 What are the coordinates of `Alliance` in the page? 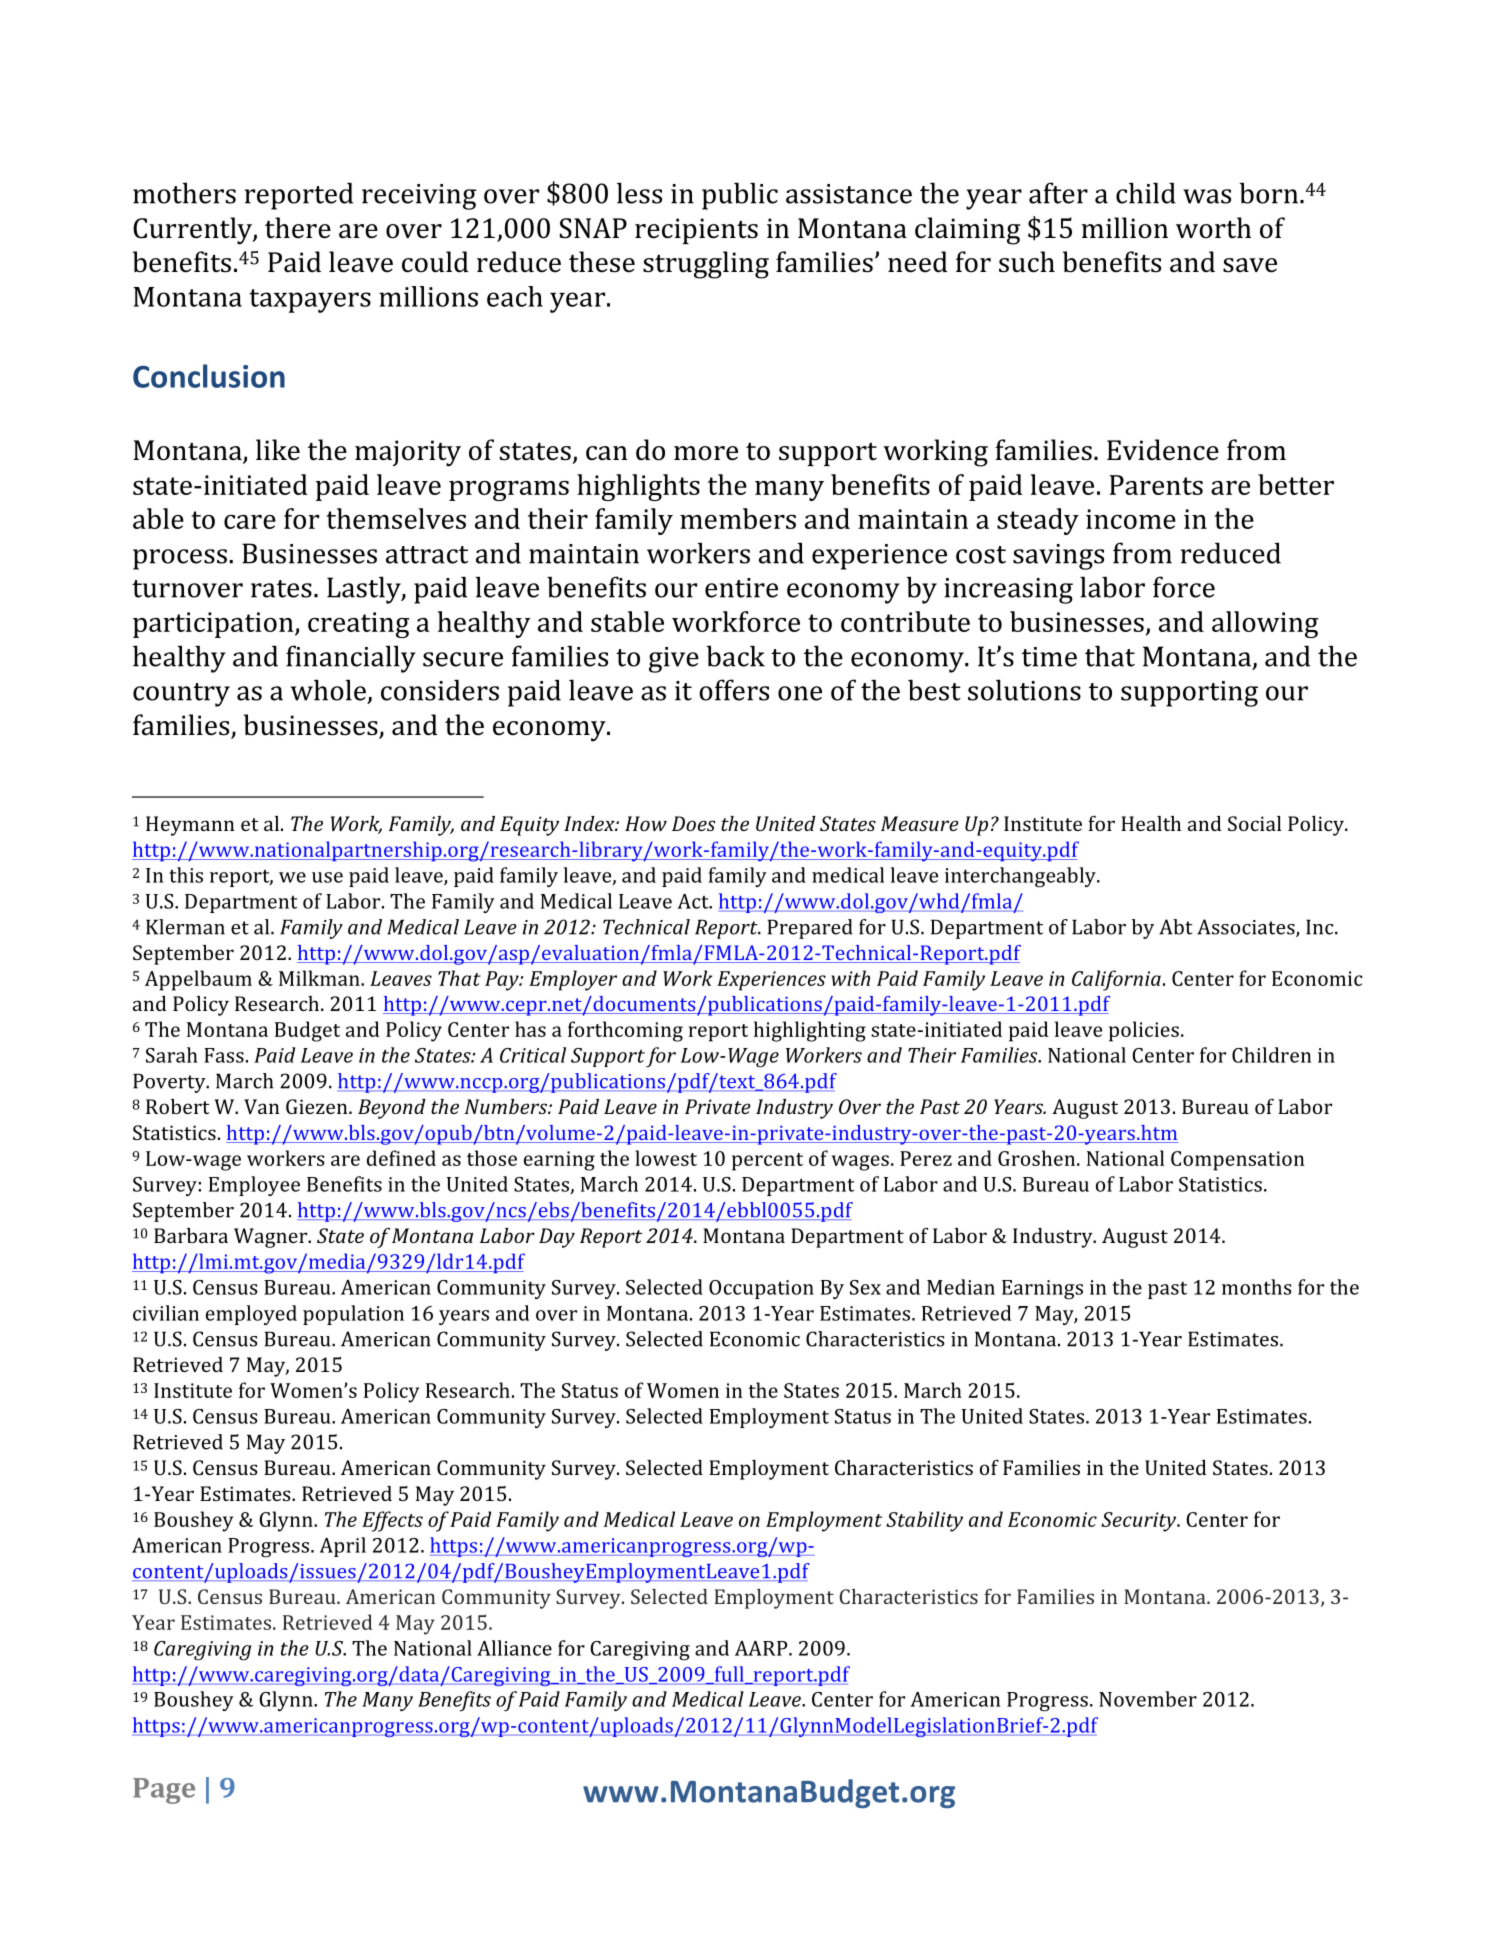 It's located at (514, 1648).
